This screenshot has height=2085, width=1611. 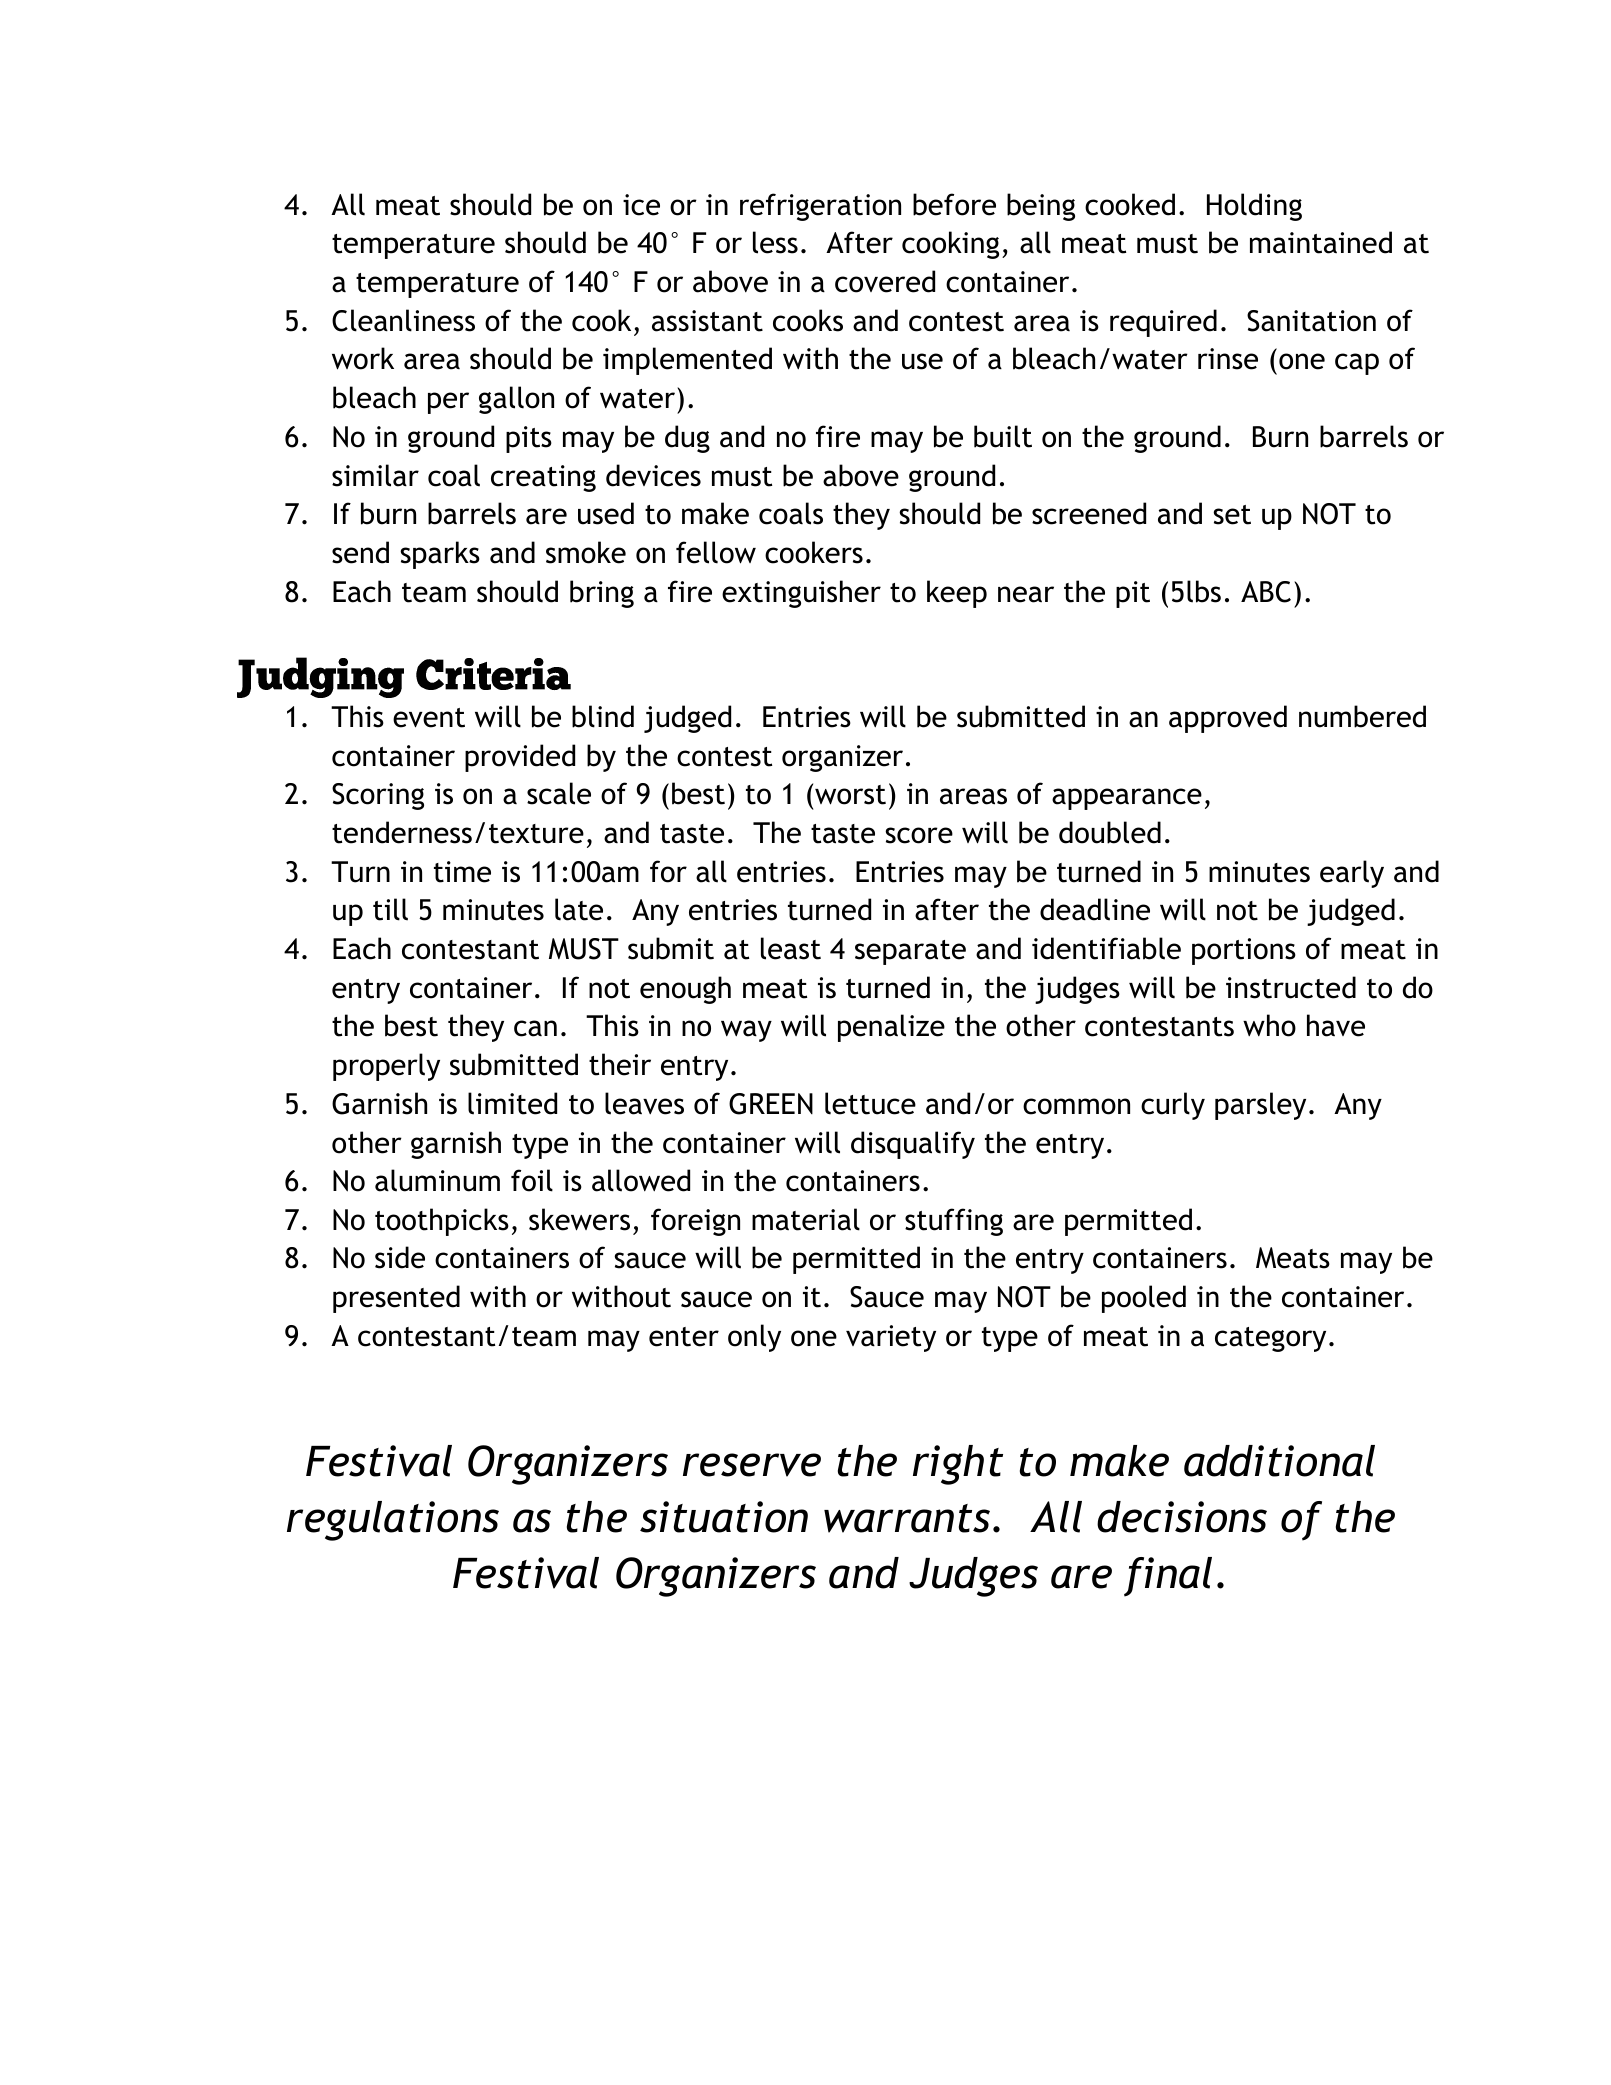 I want to click on set, so click(x=1232, y=515).
